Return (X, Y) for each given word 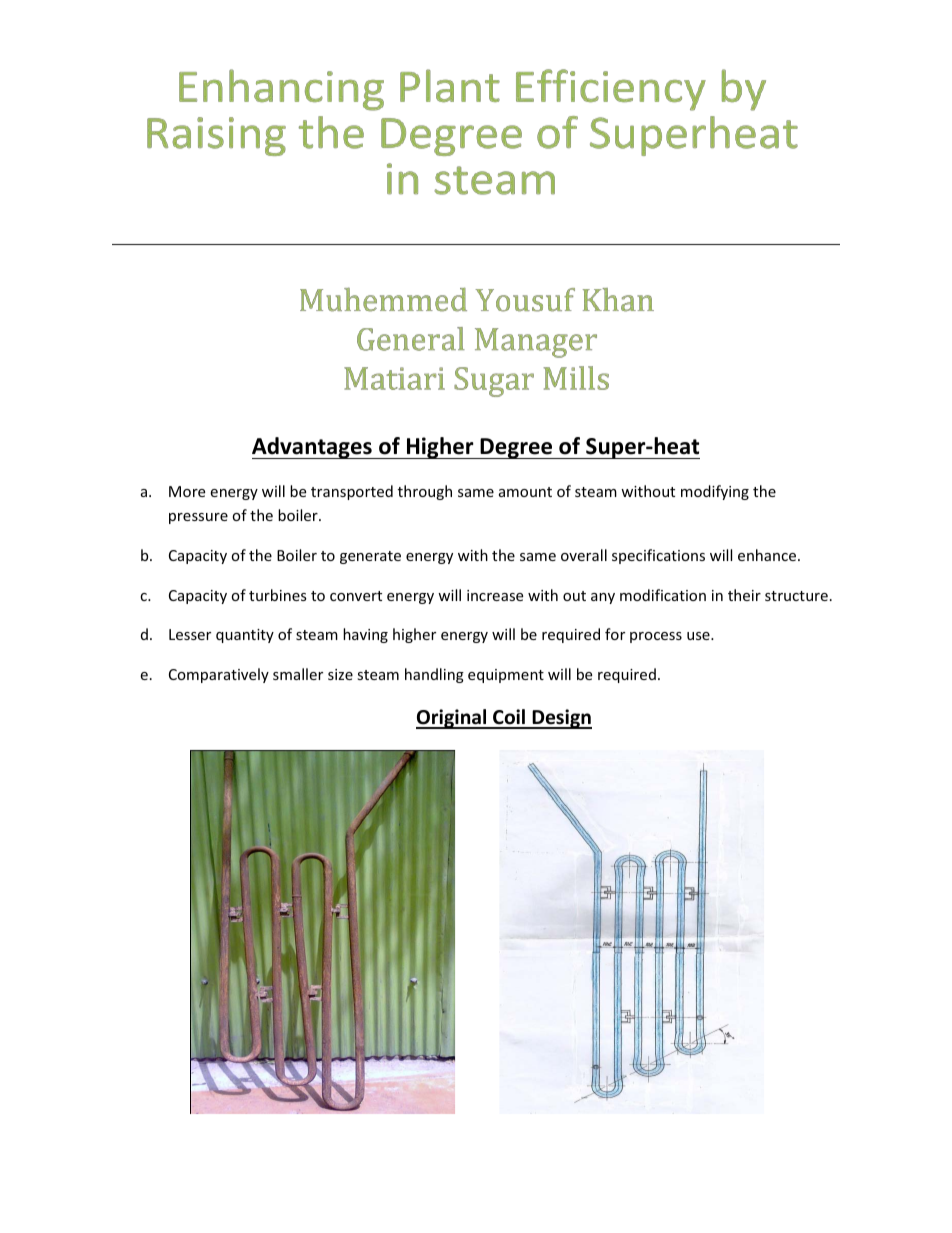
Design (561, 719)
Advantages (313, 448)
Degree (516, 448)
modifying (715, 492)
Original (452, 719)
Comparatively (219, 675)
